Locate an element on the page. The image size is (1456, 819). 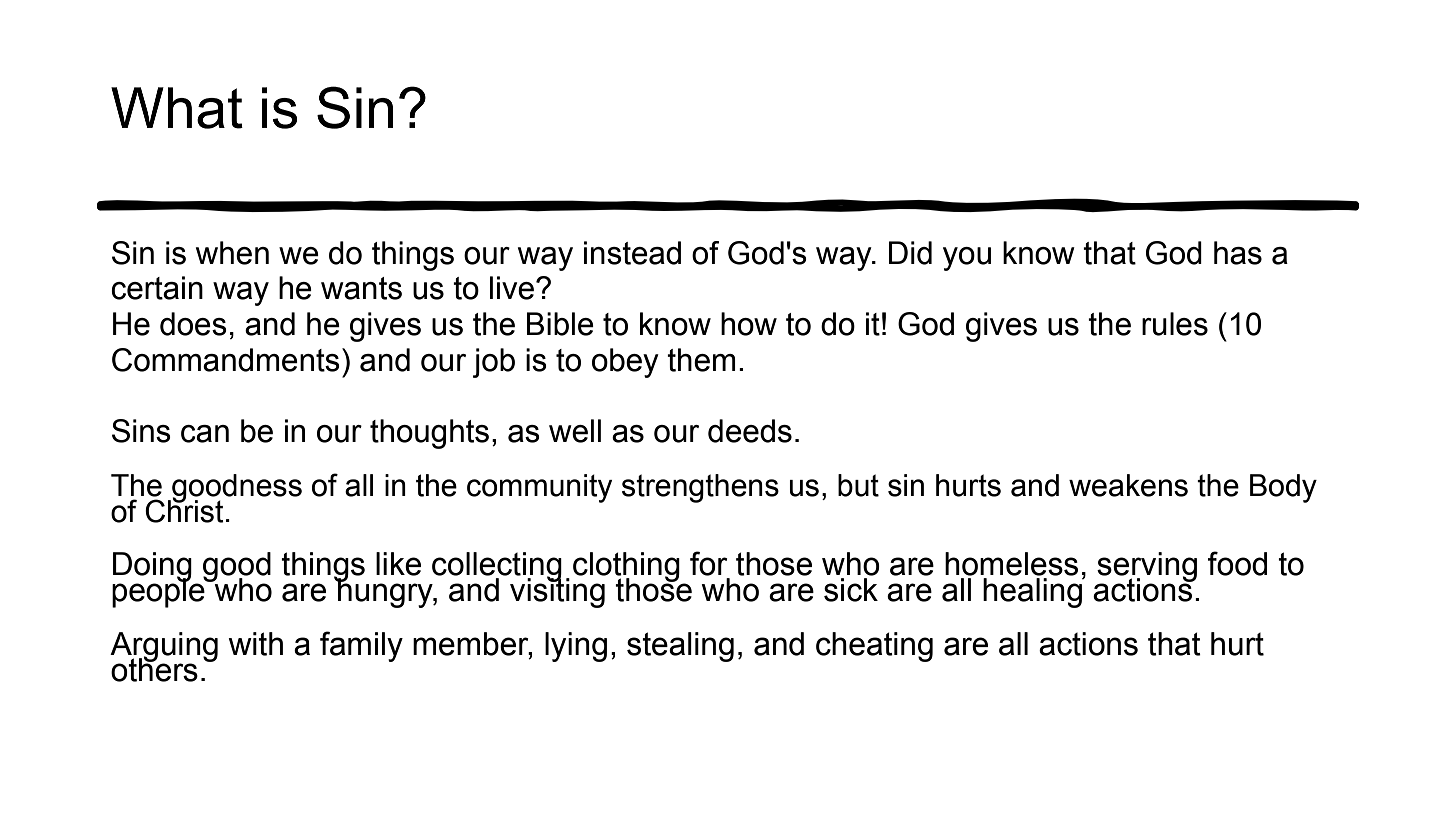
with is located at coordinates (255, 644).
